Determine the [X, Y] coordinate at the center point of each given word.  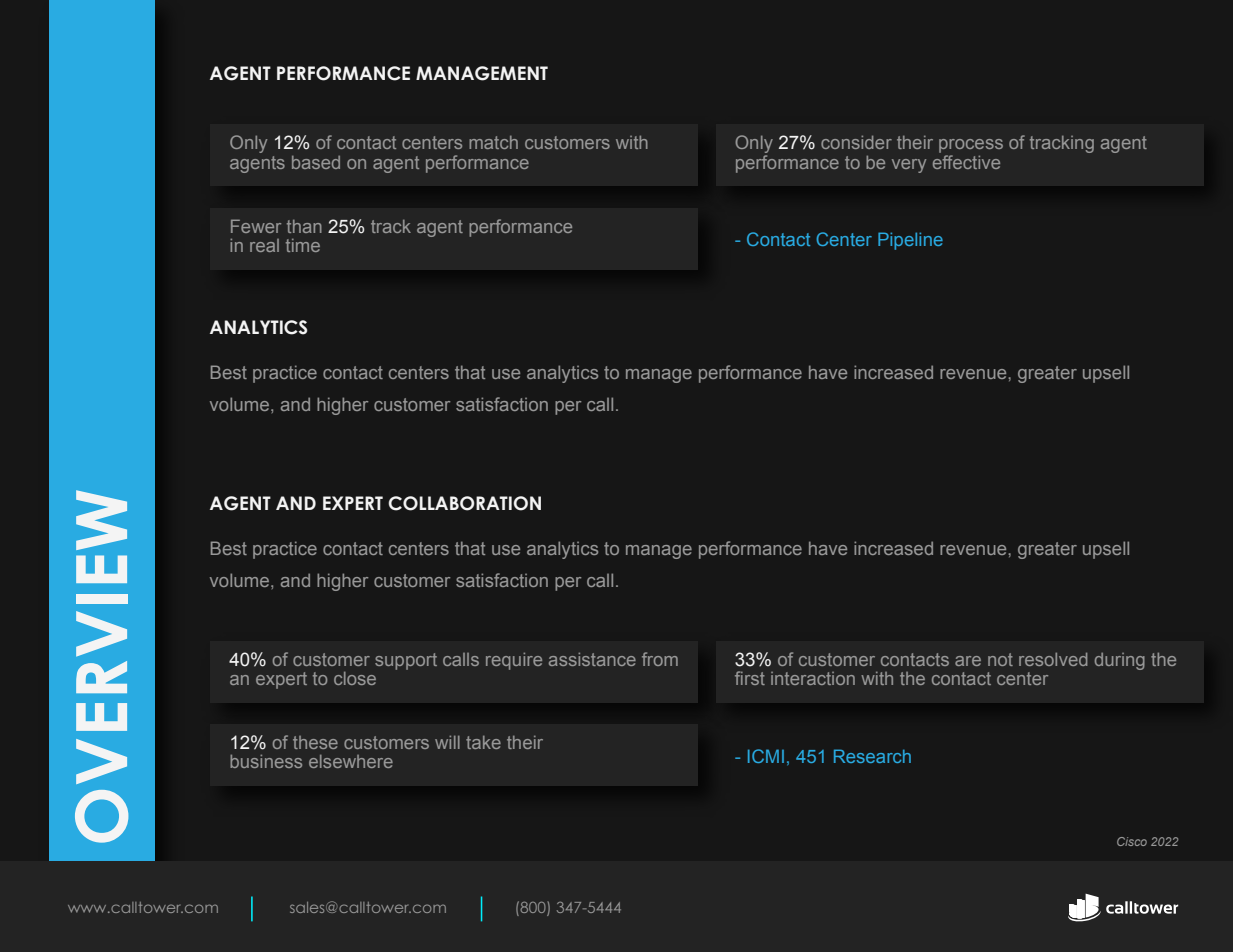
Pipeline [910, 241]
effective [966, 162]
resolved [1053, 659]
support [406, 661]
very [909, 166]
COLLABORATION [464, 503]
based [316, 162]
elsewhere [351, 761]
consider [856, 142]
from [660, 659]
